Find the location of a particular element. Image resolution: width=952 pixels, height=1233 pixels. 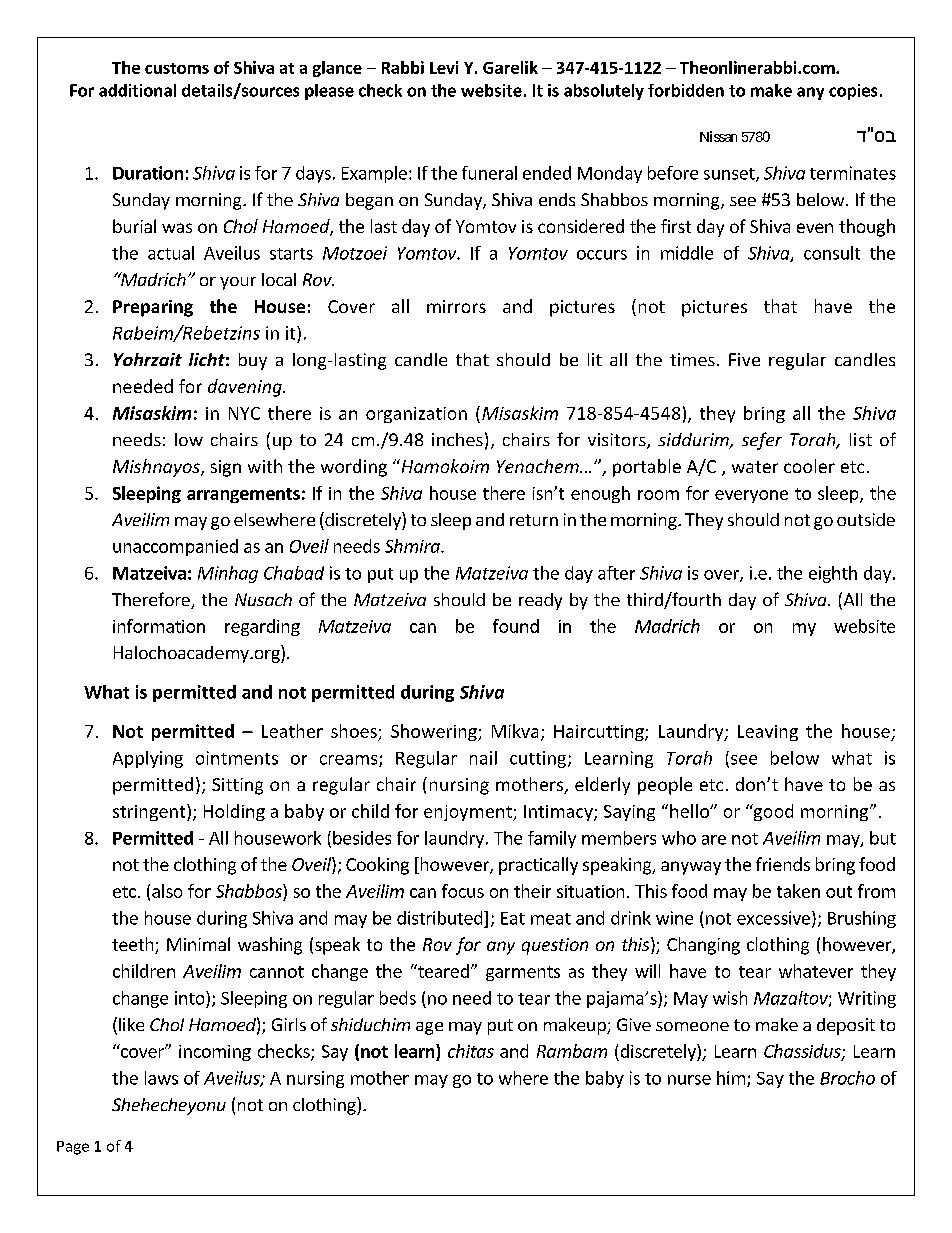

taken is located at coordinates (798, 891).
